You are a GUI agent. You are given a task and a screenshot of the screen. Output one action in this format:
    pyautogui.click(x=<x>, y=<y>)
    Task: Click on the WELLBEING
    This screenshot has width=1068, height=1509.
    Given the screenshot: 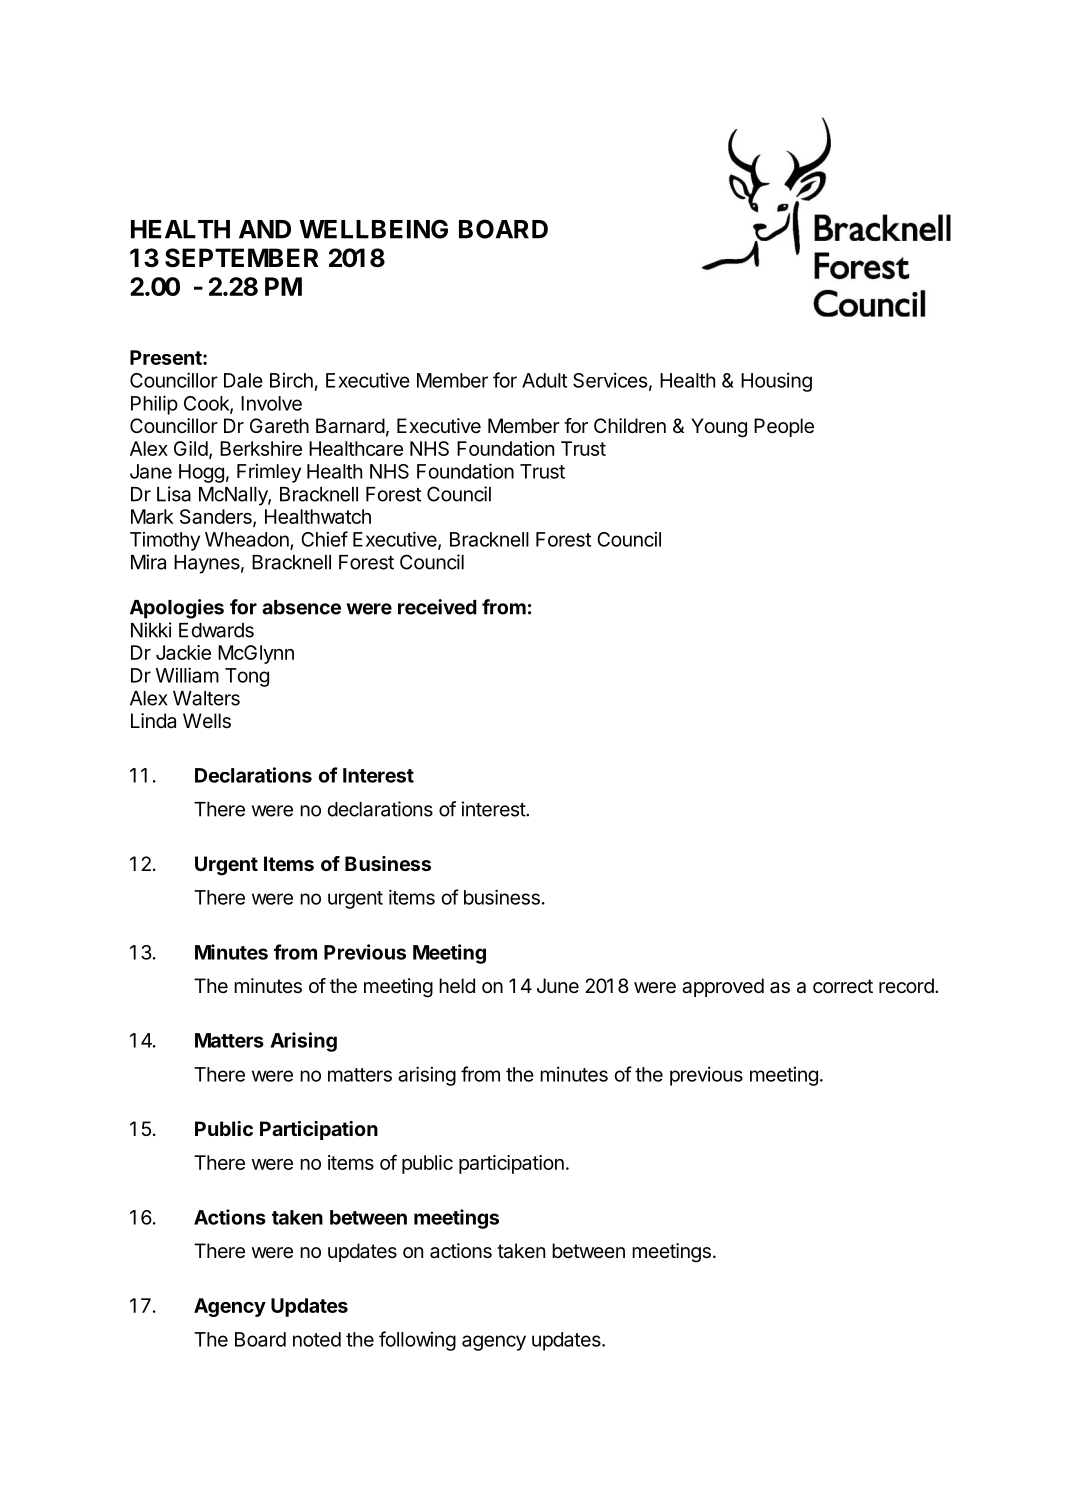 What is the action you would take?
    pyautogui.click(x=373, y=229)
